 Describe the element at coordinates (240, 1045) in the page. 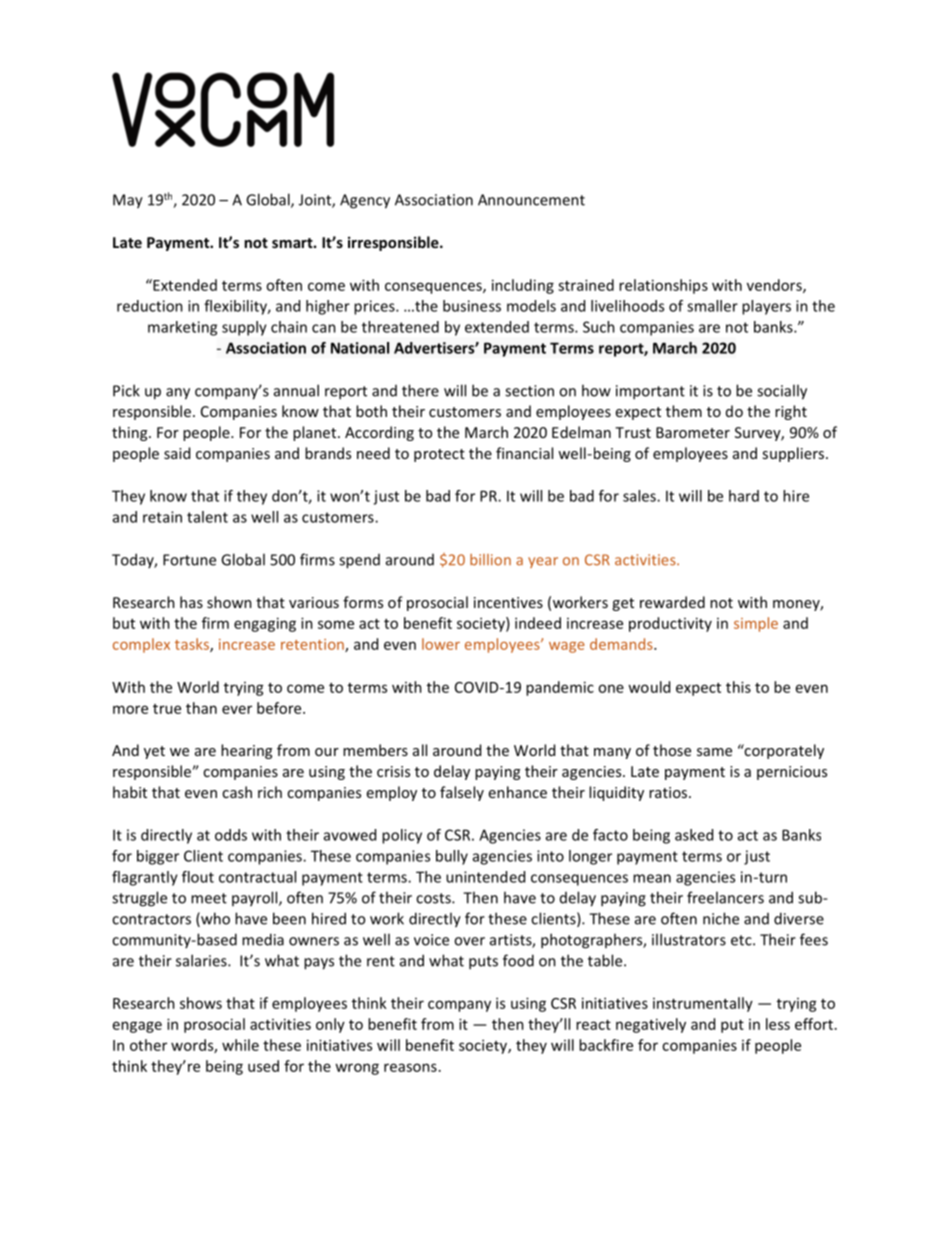

I see `while` at that location.
